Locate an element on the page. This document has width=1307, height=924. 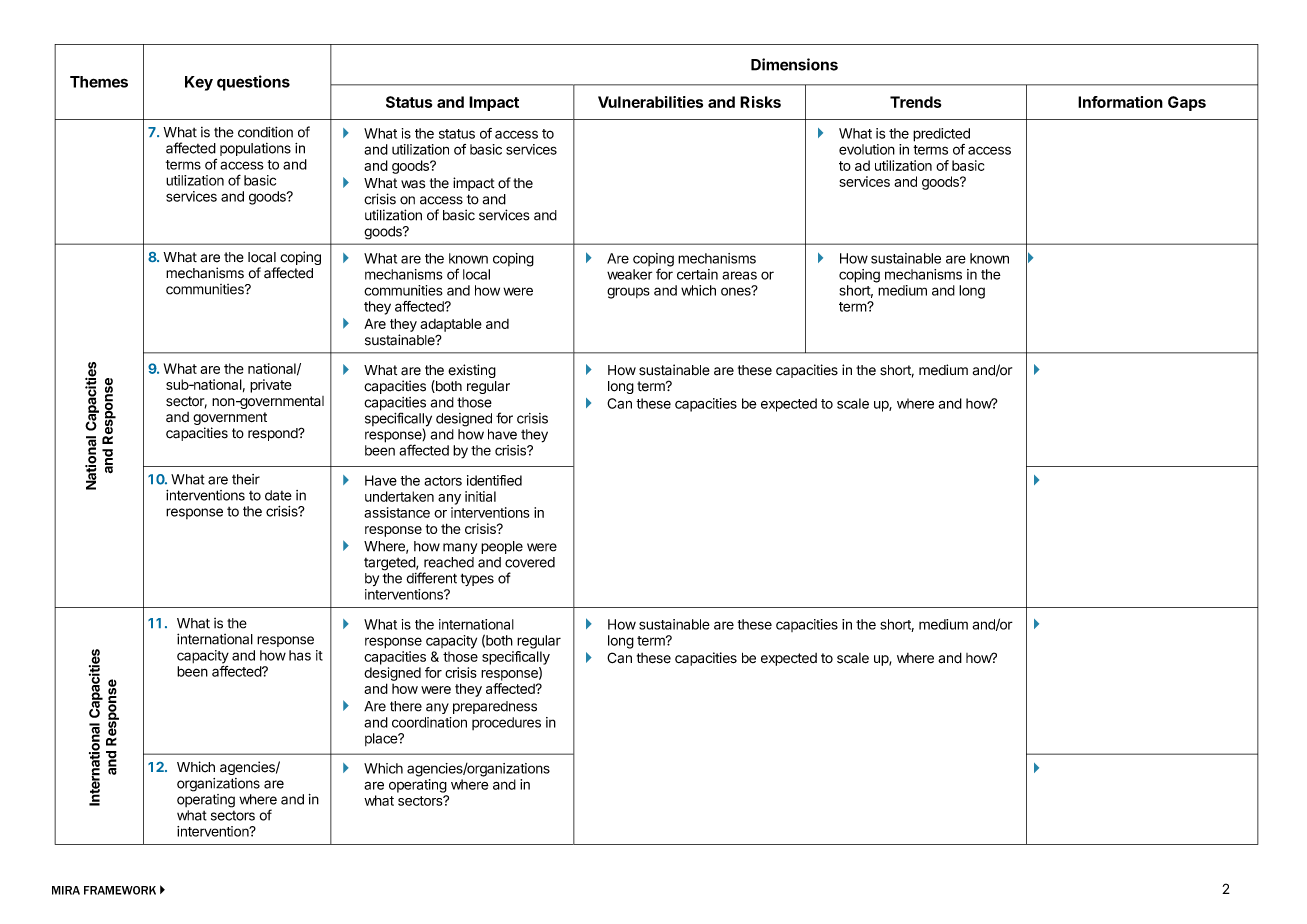
has is located at coordinates (300, 655).
